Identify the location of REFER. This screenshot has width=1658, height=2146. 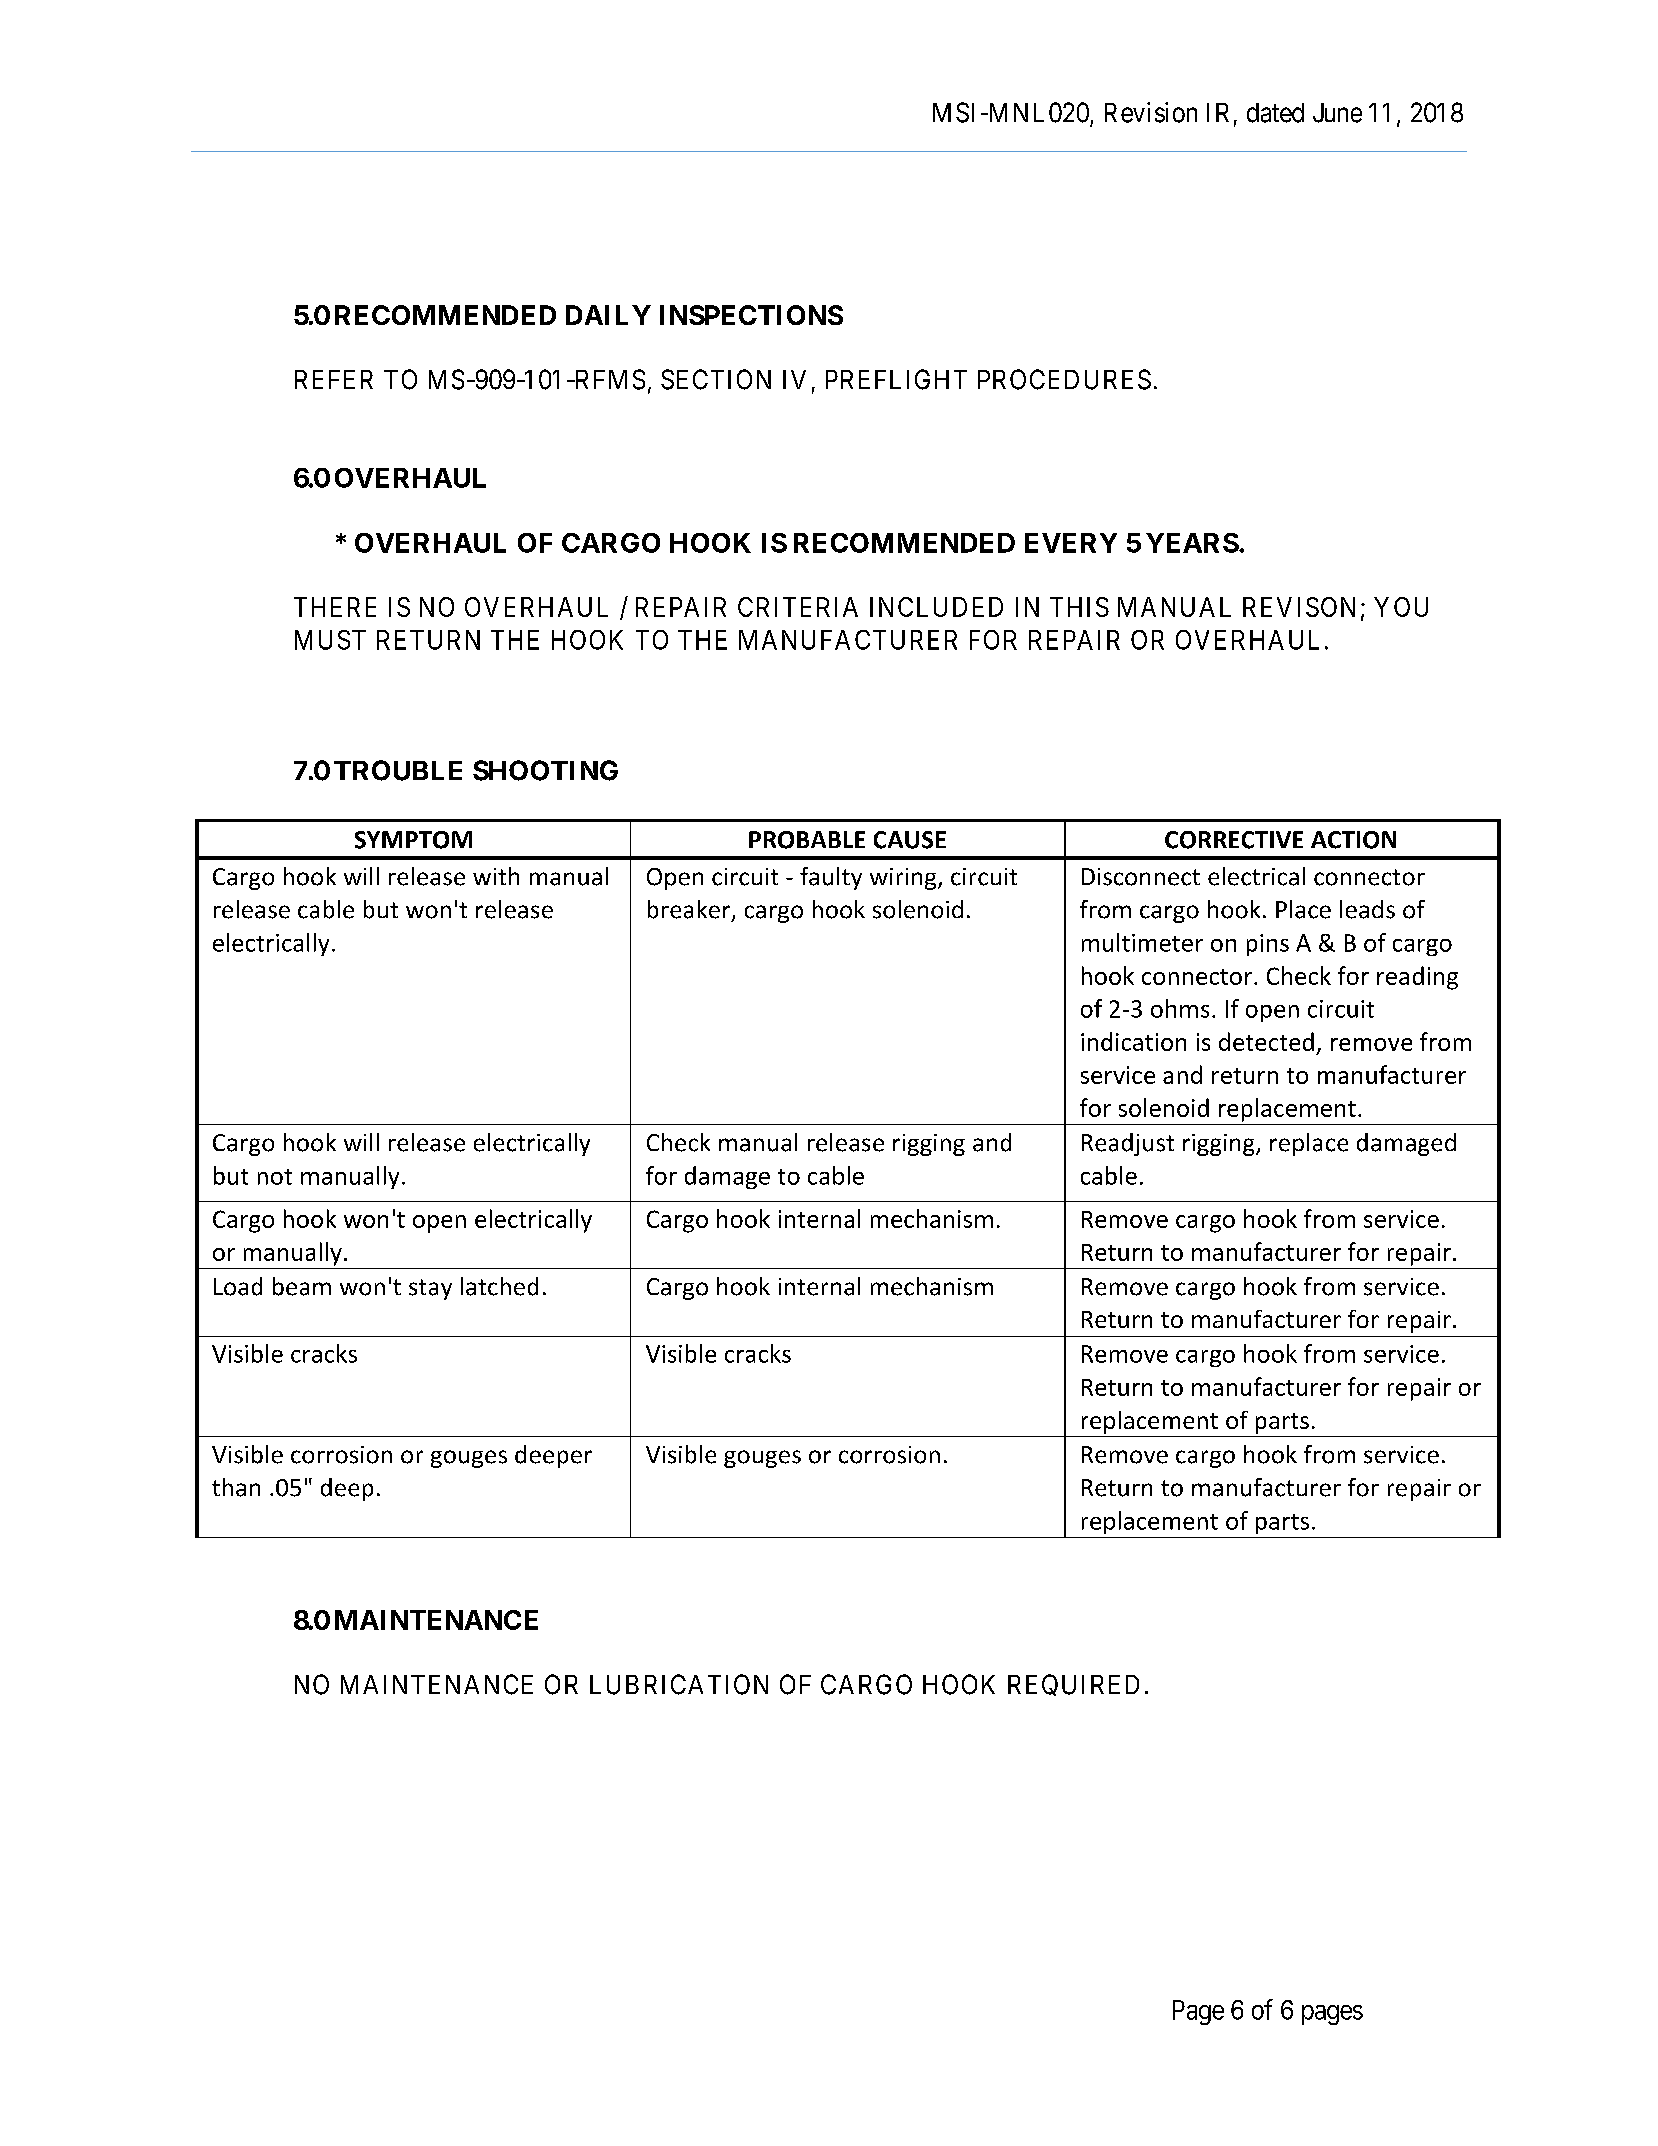
(334, 379).
